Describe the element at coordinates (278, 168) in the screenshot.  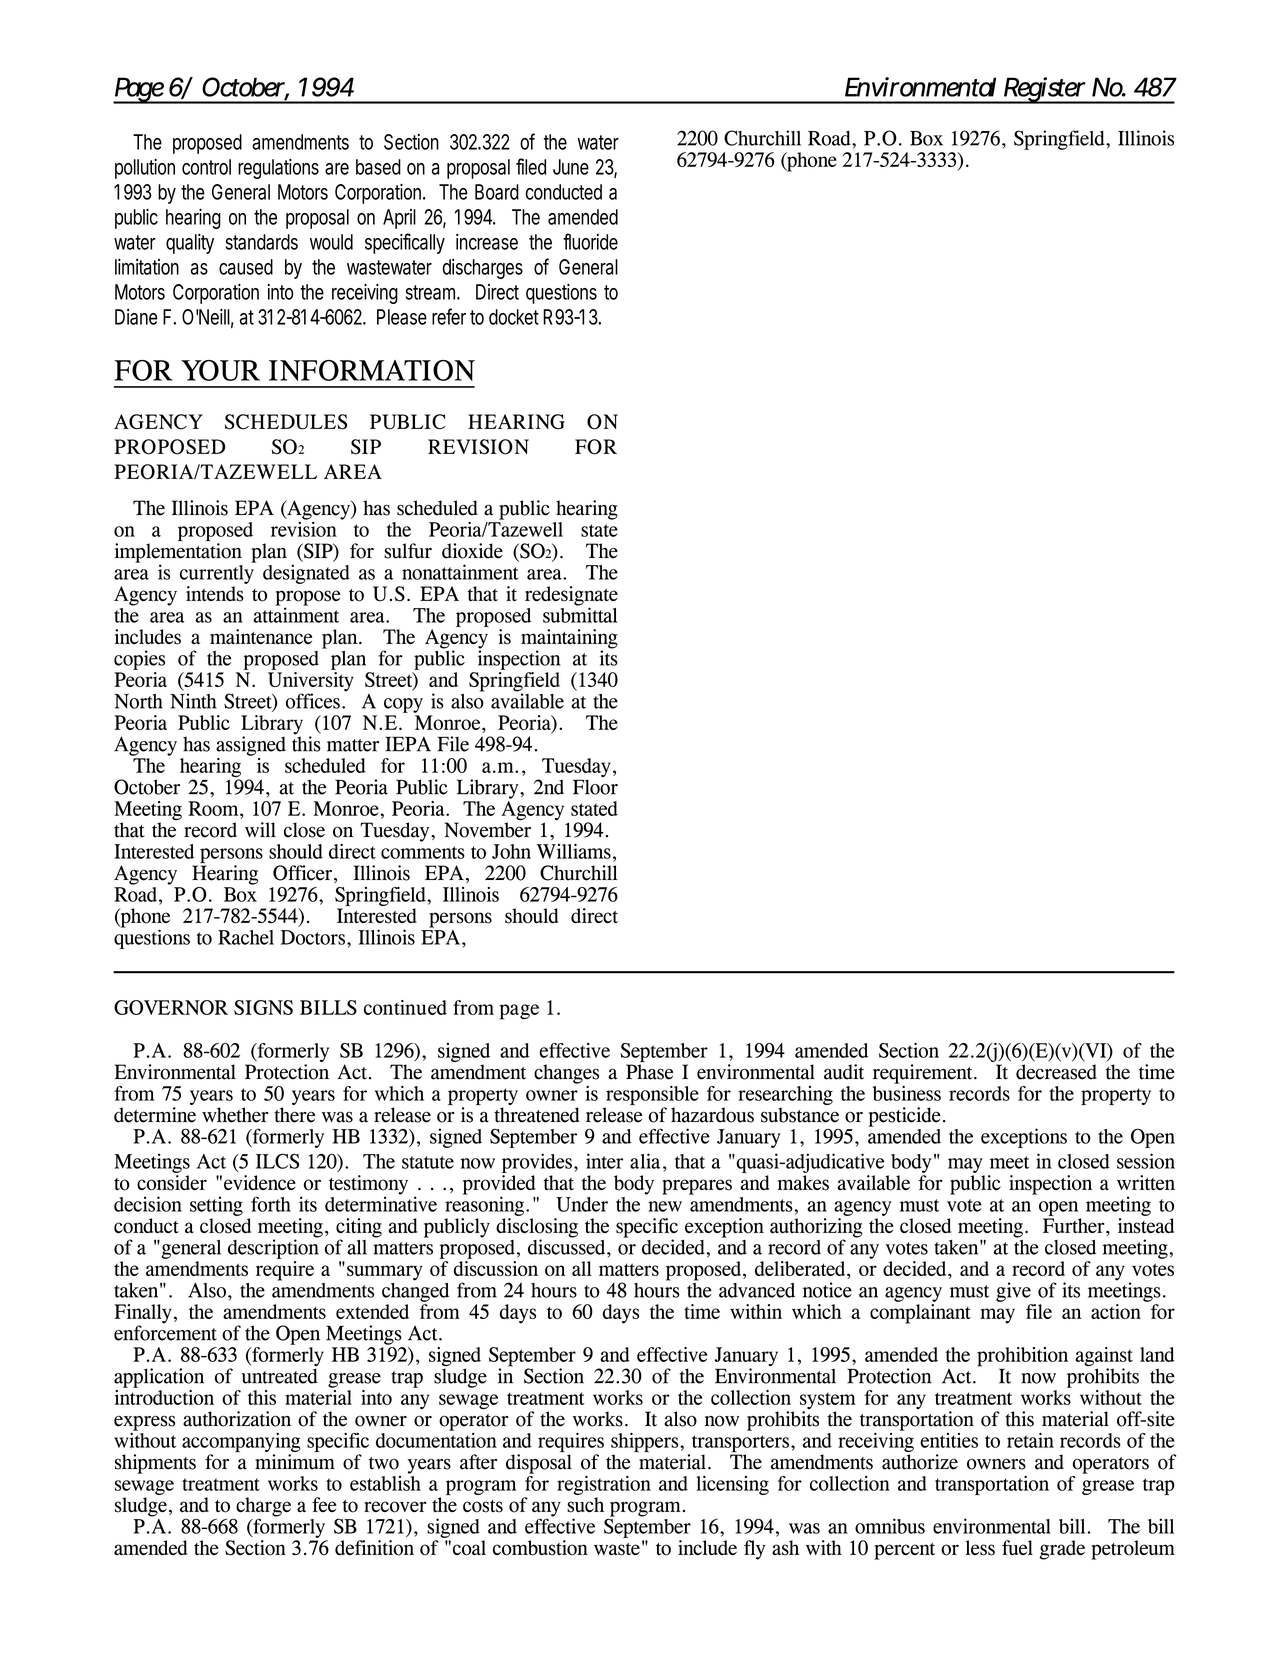
I see `regulations` at that location.
